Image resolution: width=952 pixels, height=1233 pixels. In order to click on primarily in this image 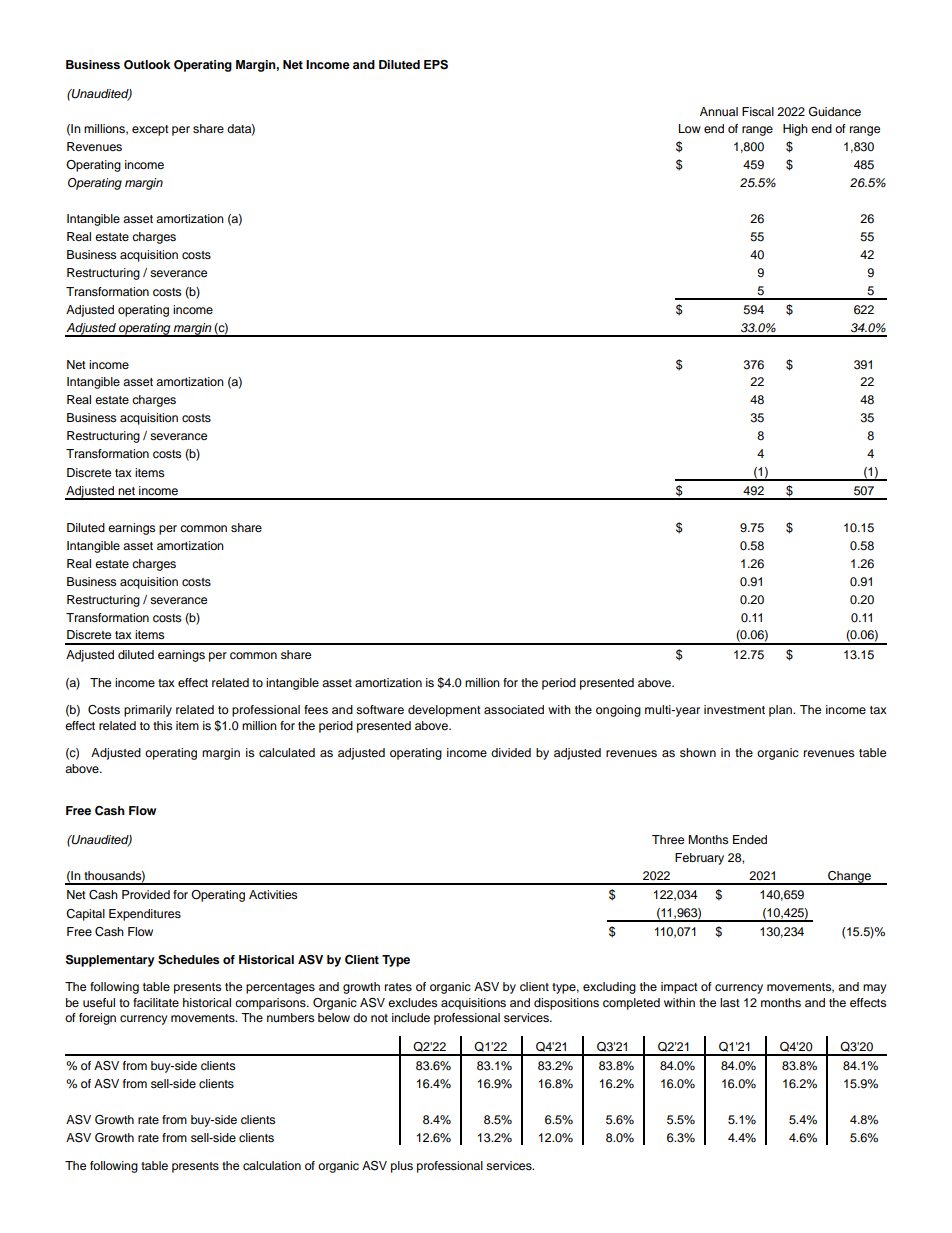, I will do `click(148, 711)`.
